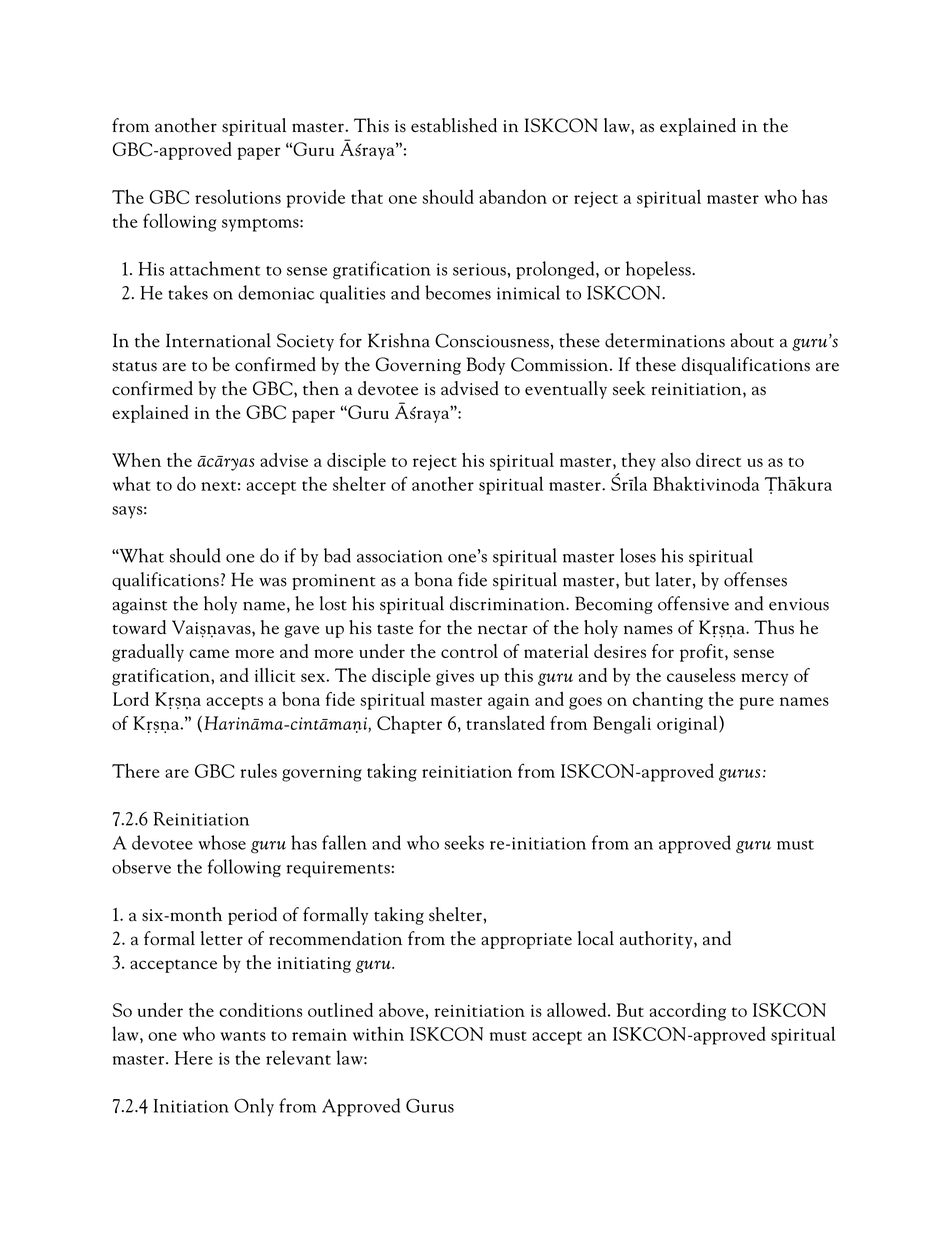 The height and width of the screenshot is (1233, 952). Describe the element at coordinates (136, 459) in the screenshot. I see `When` at that location.
